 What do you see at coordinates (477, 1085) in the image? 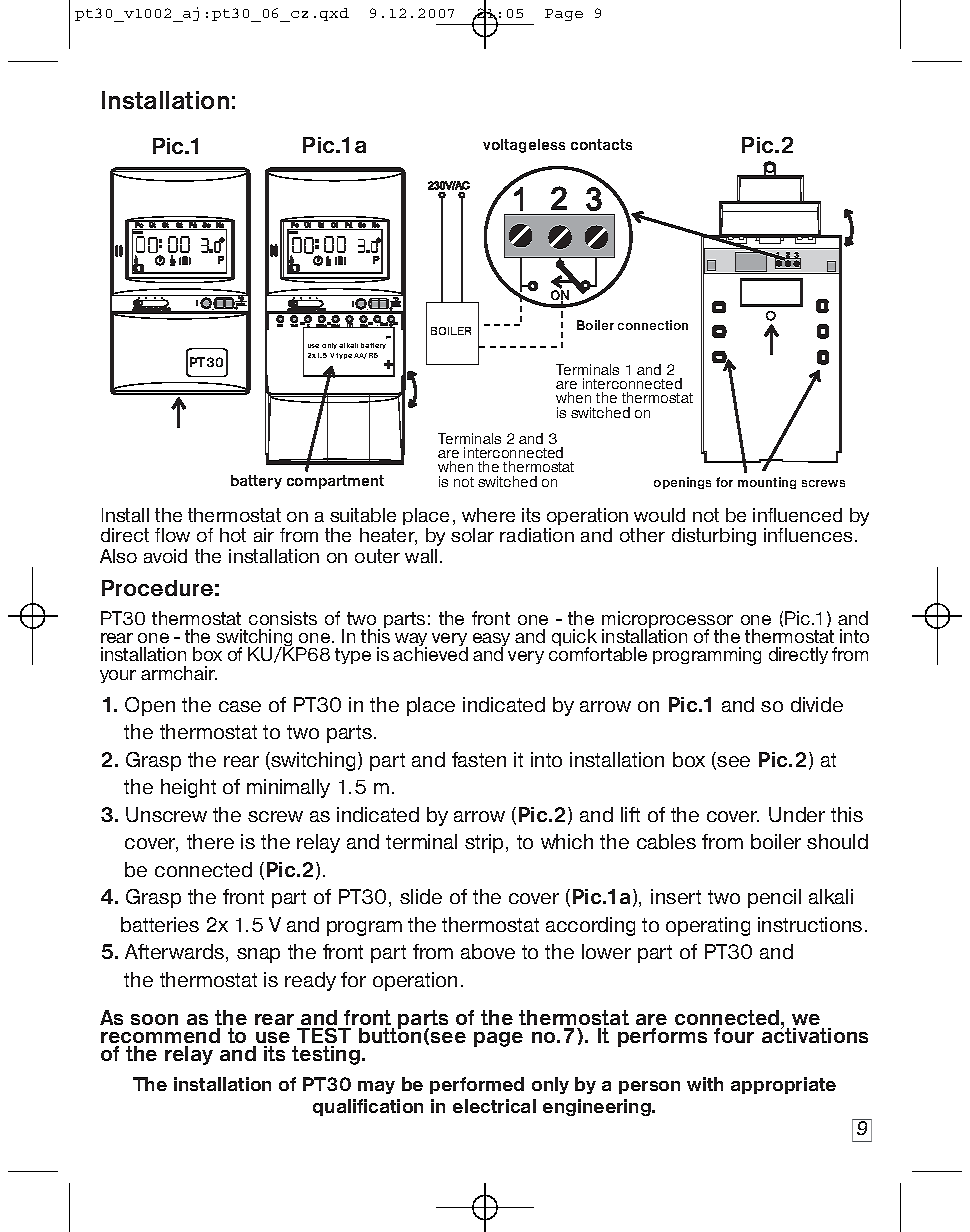
I see `performed` at bounding box center [477, 1085].
